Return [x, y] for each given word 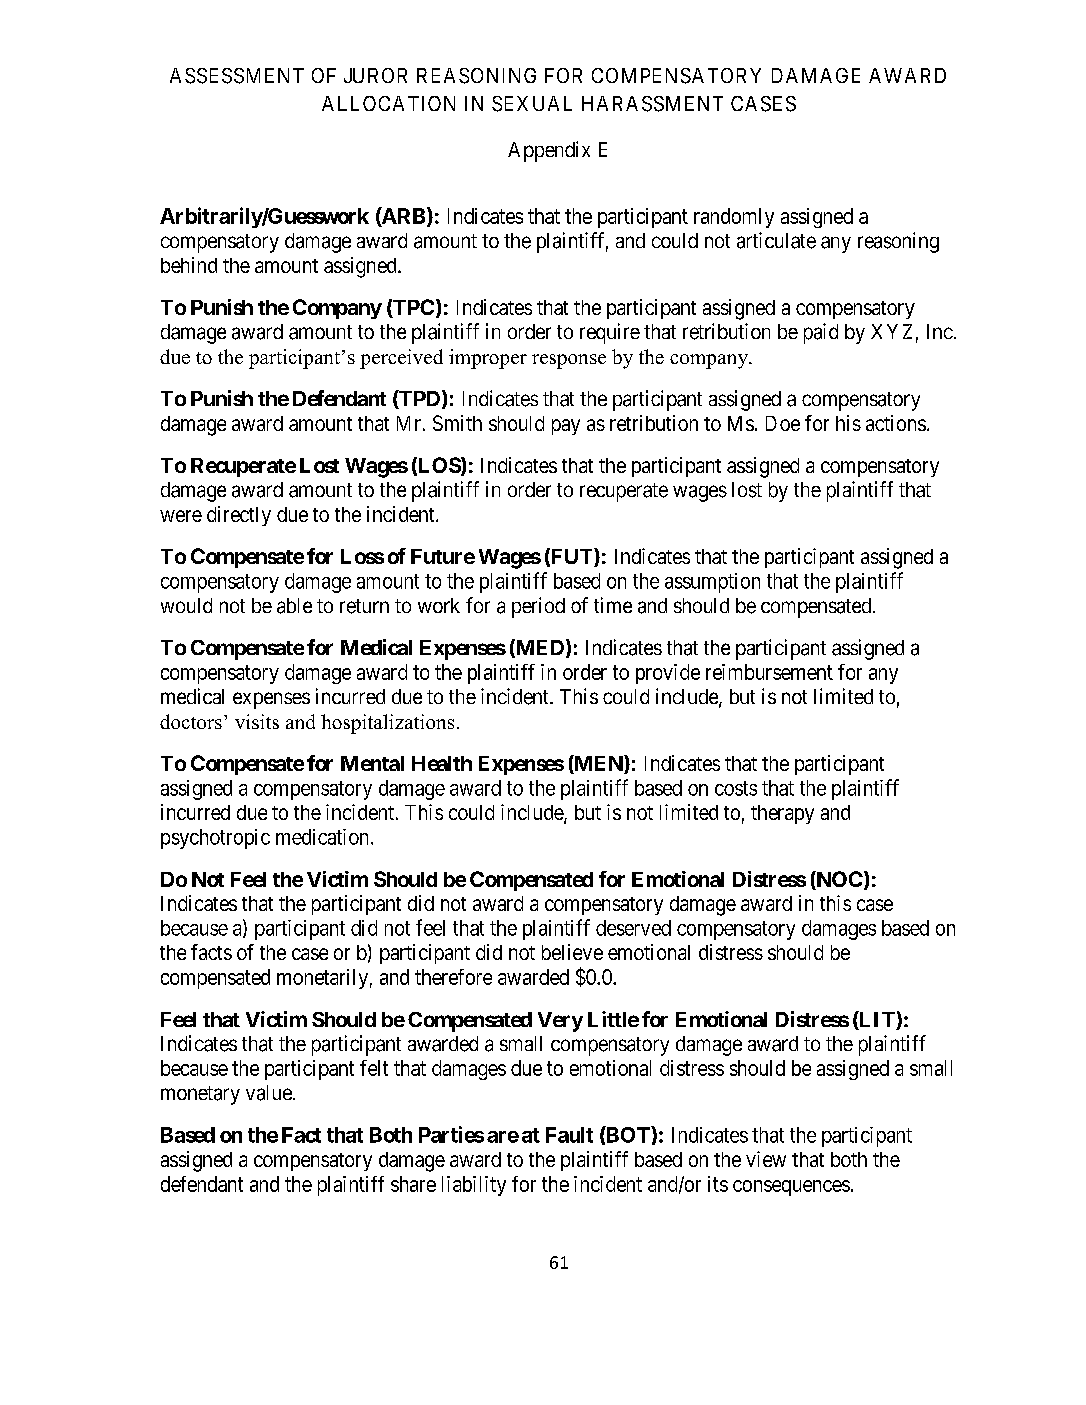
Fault [569, 1135]
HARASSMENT [652, 104]
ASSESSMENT [237, 76]
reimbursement [769, 672]
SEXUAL [532, 104]
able [294, 606]
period [538, 607]
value [269, 1093]
